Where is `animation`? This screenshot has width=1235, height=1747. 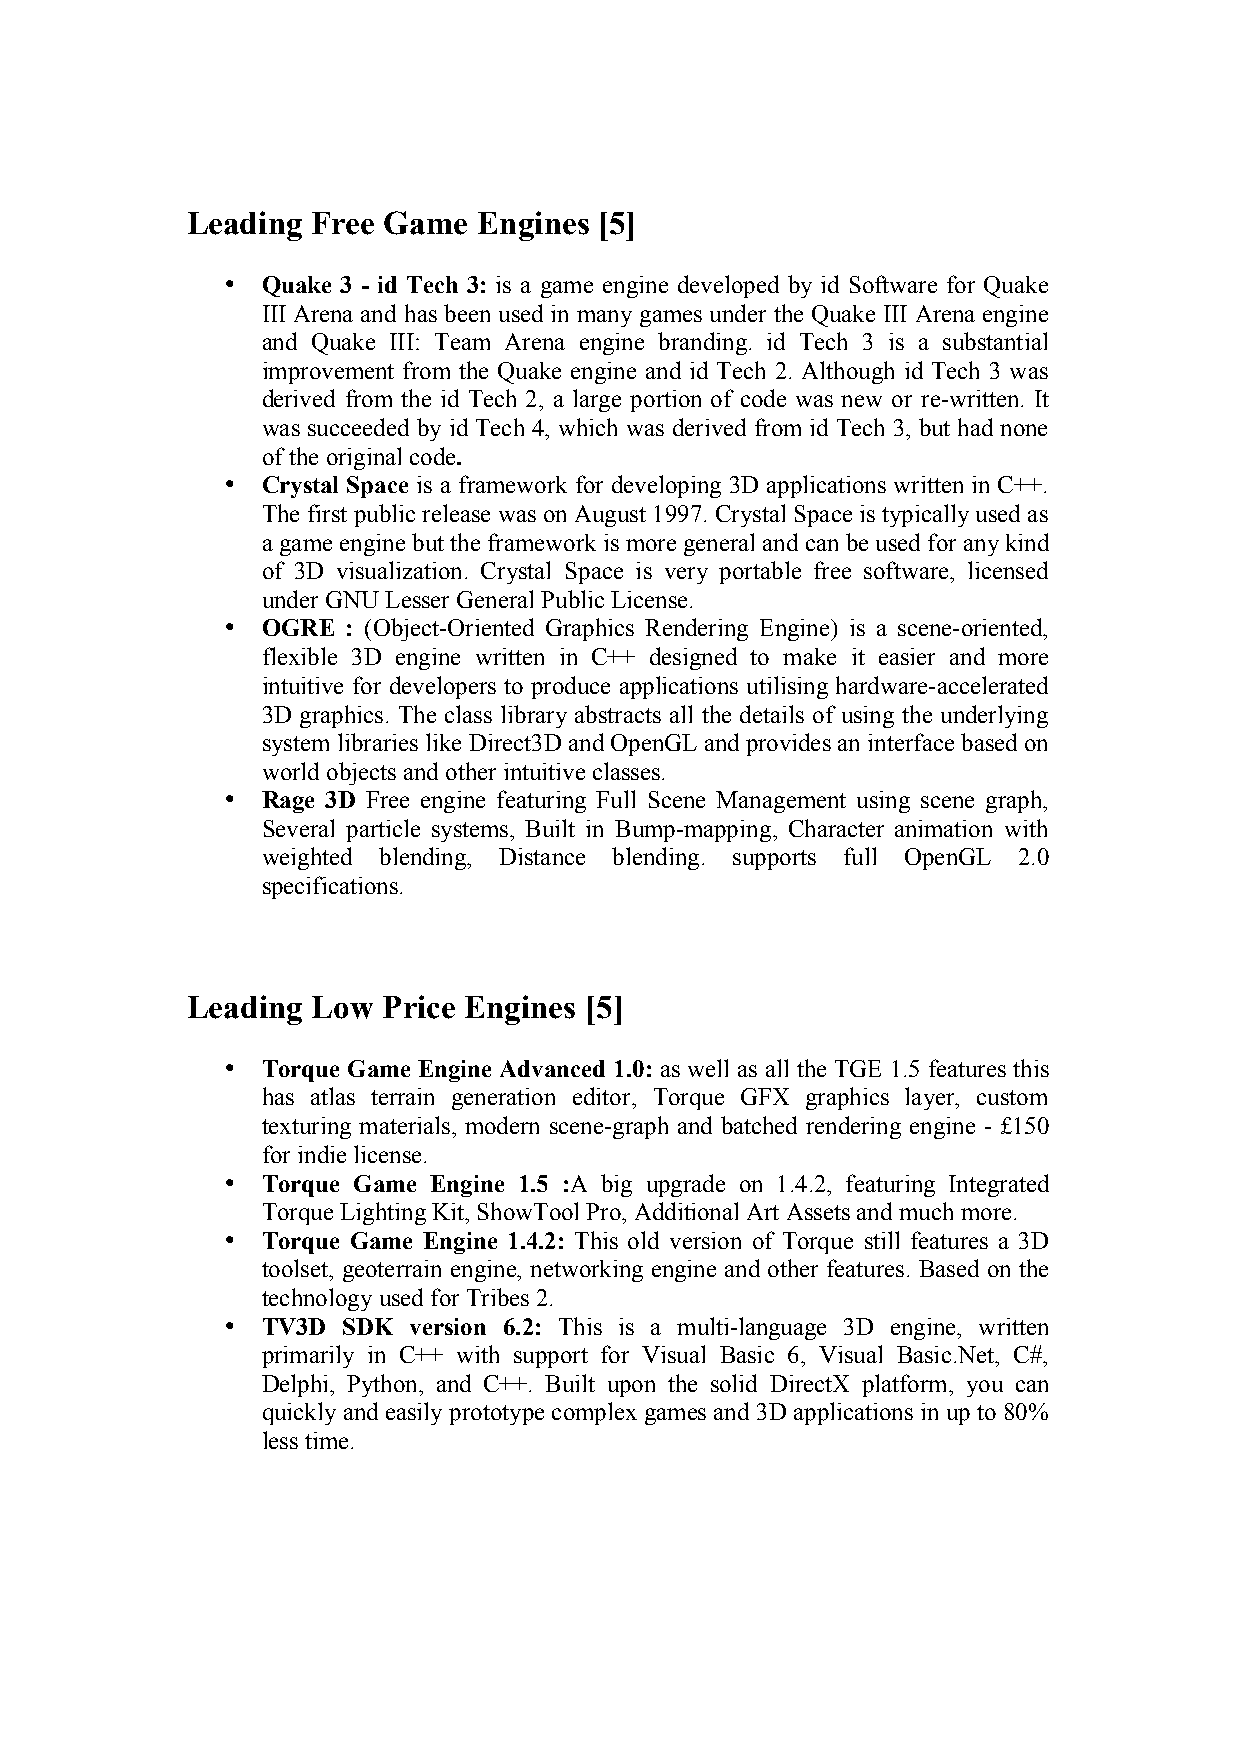
animation is located at coordinates (943, 828).
